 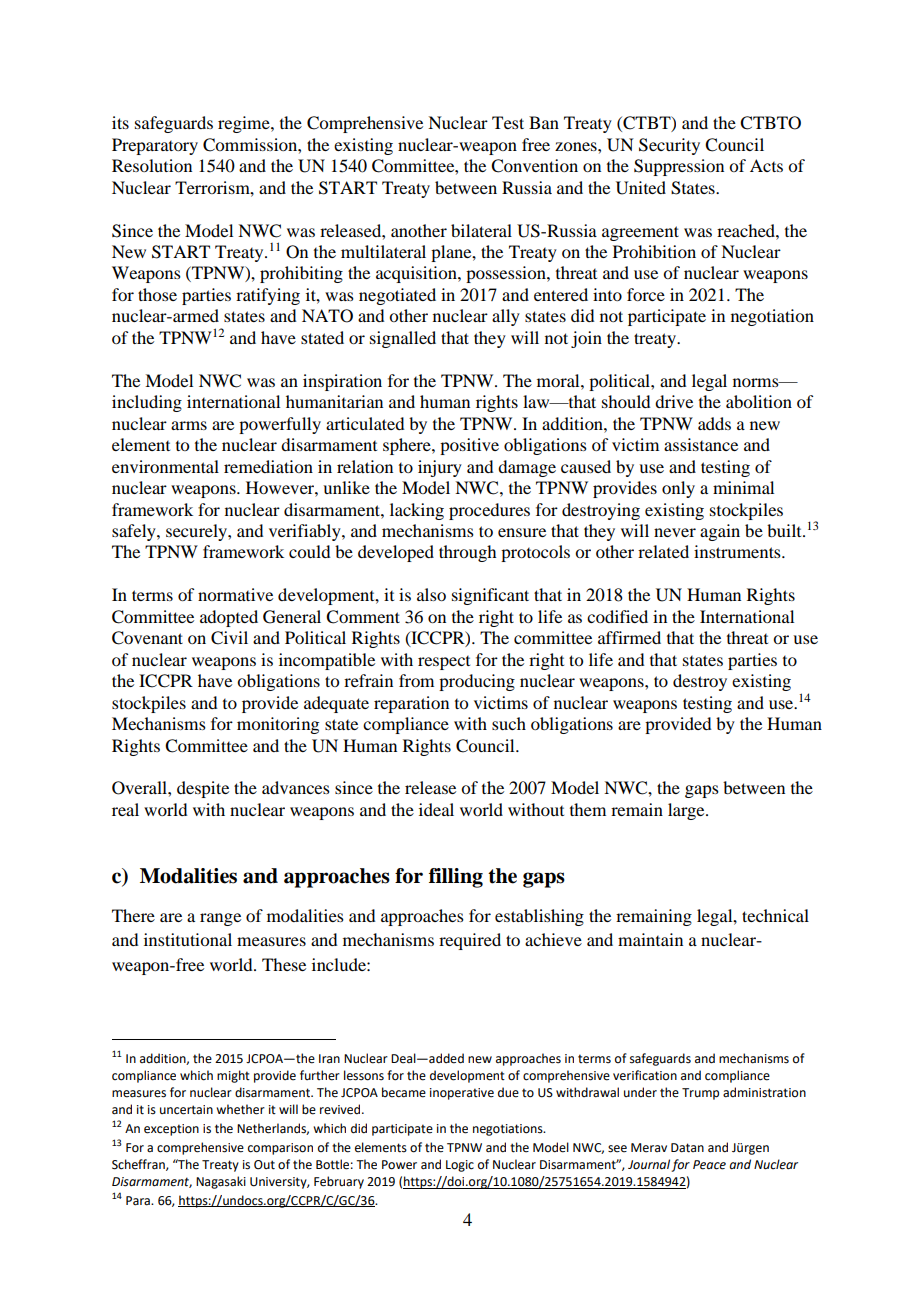 I want to click on large, so click(x=687, y=811).
